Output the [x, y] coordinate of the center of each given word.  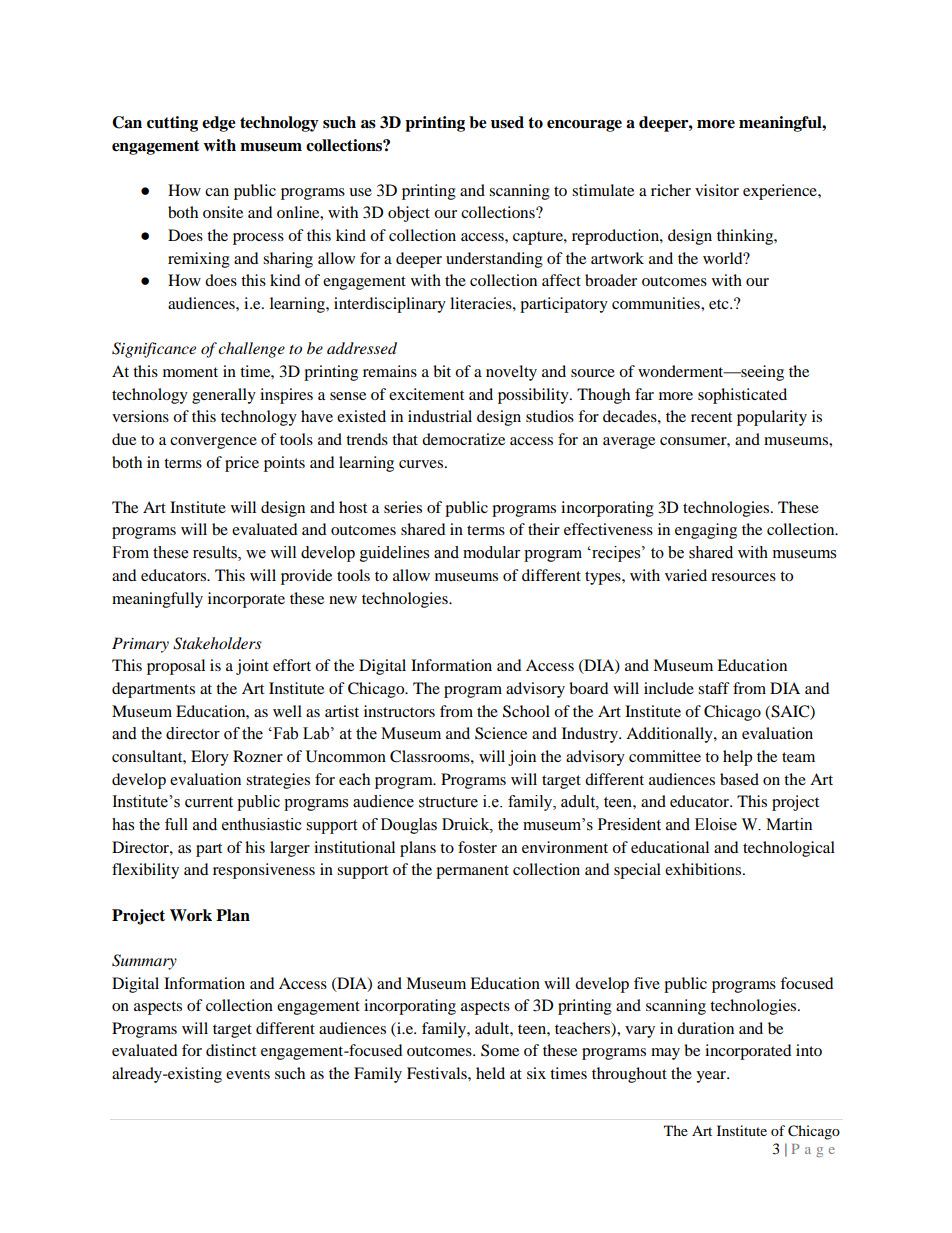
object [409, 214]
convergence [213, 443]
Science [501, 733]
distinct [231, 1050]
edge [219, 124]
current [209, 802]
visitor [717, 190]
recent [711, 417]
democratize [463, 439]
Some [500, 1050]
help [737, 758]
